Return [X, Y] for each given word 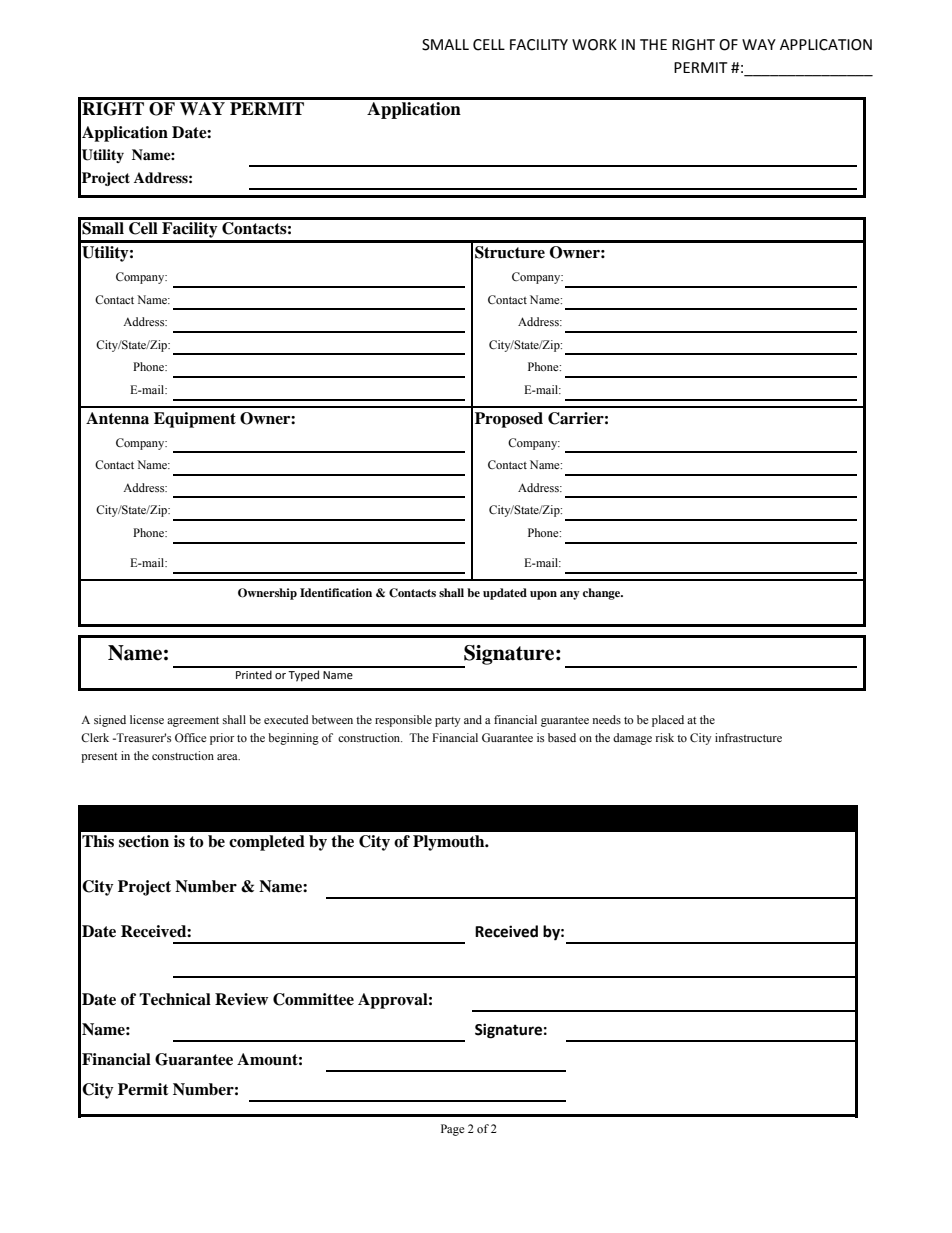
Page [452, 1130]
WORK [594, 45]
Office [190, 737]
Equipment [195, 420]
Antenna [117, 418]
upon [543, 595]
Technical [175, 999]
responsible [403, 721]
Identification [336, 592]
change [603, 594]
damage [632, 739]
